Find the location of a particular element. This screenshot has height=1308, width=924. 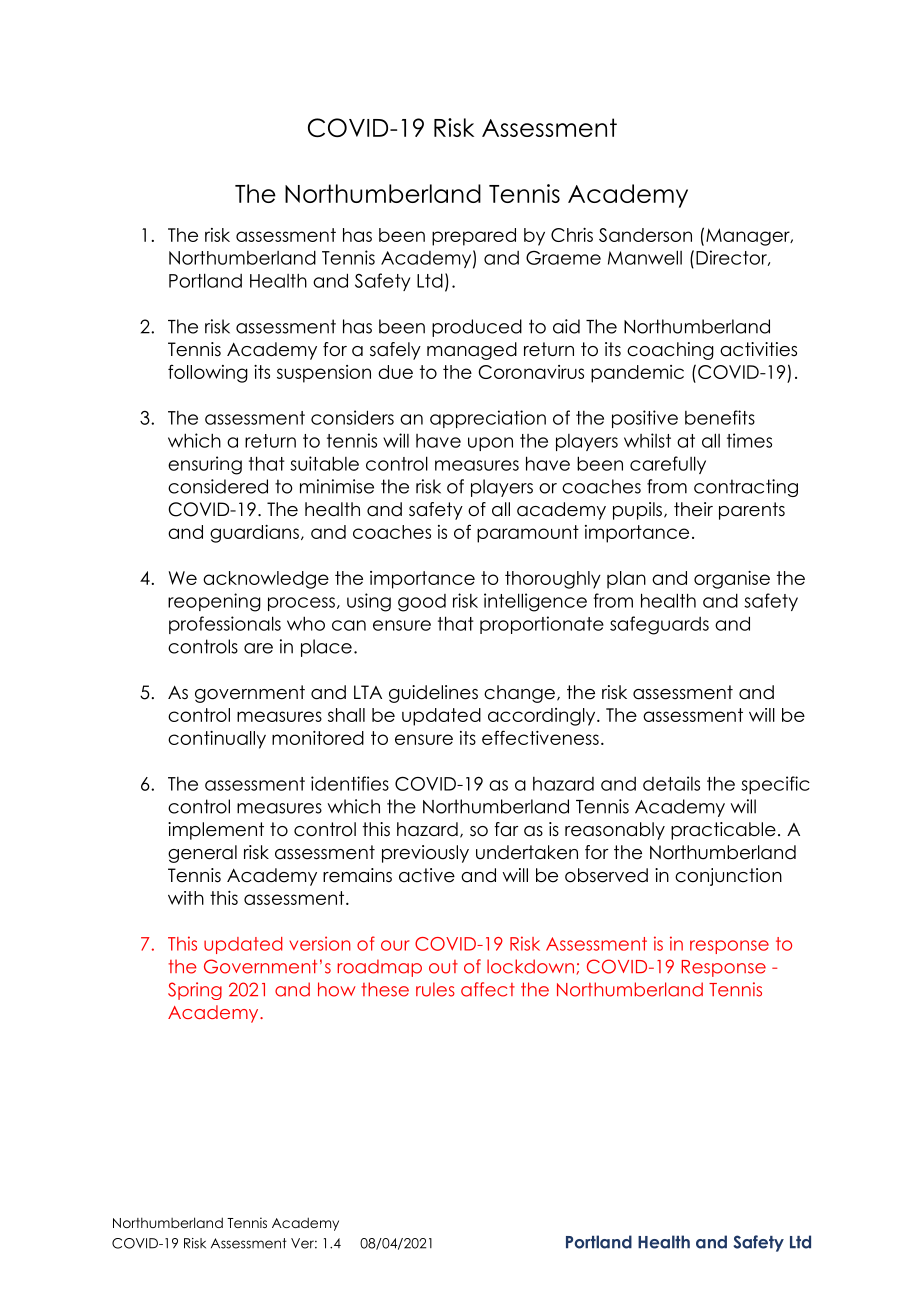

prepared is located at coordinates (474, 237).
